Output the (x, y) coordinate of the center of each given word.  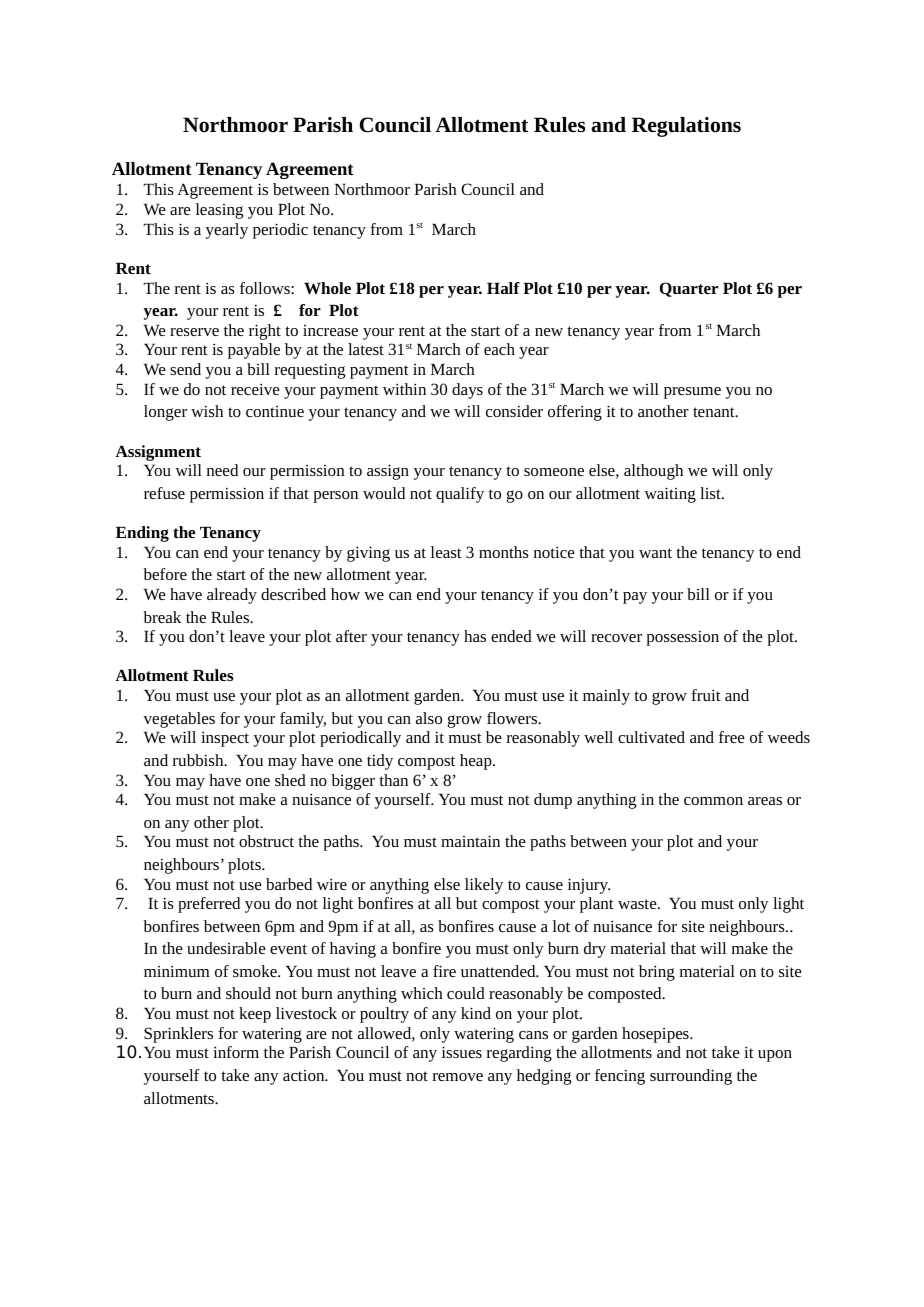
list (711, 493)
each (499, 349)
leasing (219, 211)
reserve (194, 332)
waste (638, 904)
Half (503, 288)
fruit (706, 695)
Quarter (689, 289)
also (429, 718)
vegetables (179, 720)
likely (484, 886)
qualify (460, 495)
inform (236, 1052)
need (222, 470)
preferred (209, 905)
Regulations (686, 127)
